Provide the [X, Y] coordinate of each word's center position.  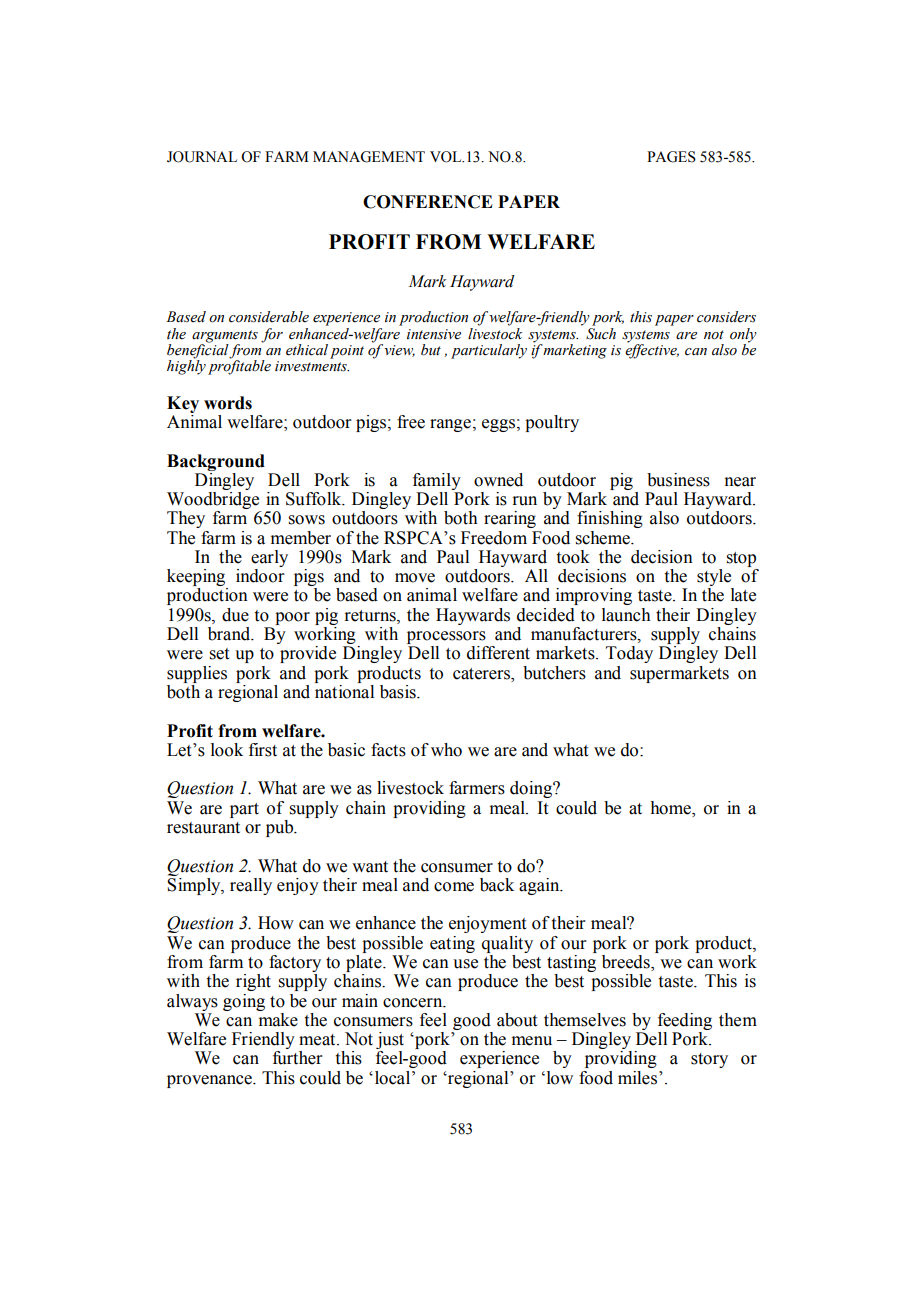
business [678, 480]
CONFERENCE [428, 202]
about [517, 1020]
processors [447, 639]
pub [281, 828]
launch [626, 615]
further [298, 1058]
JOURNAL [202, 157]
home [671, 808]
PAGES [671, 157]
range [450, 425]
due [235, 615]
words [228, 403]
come [454, 887]
